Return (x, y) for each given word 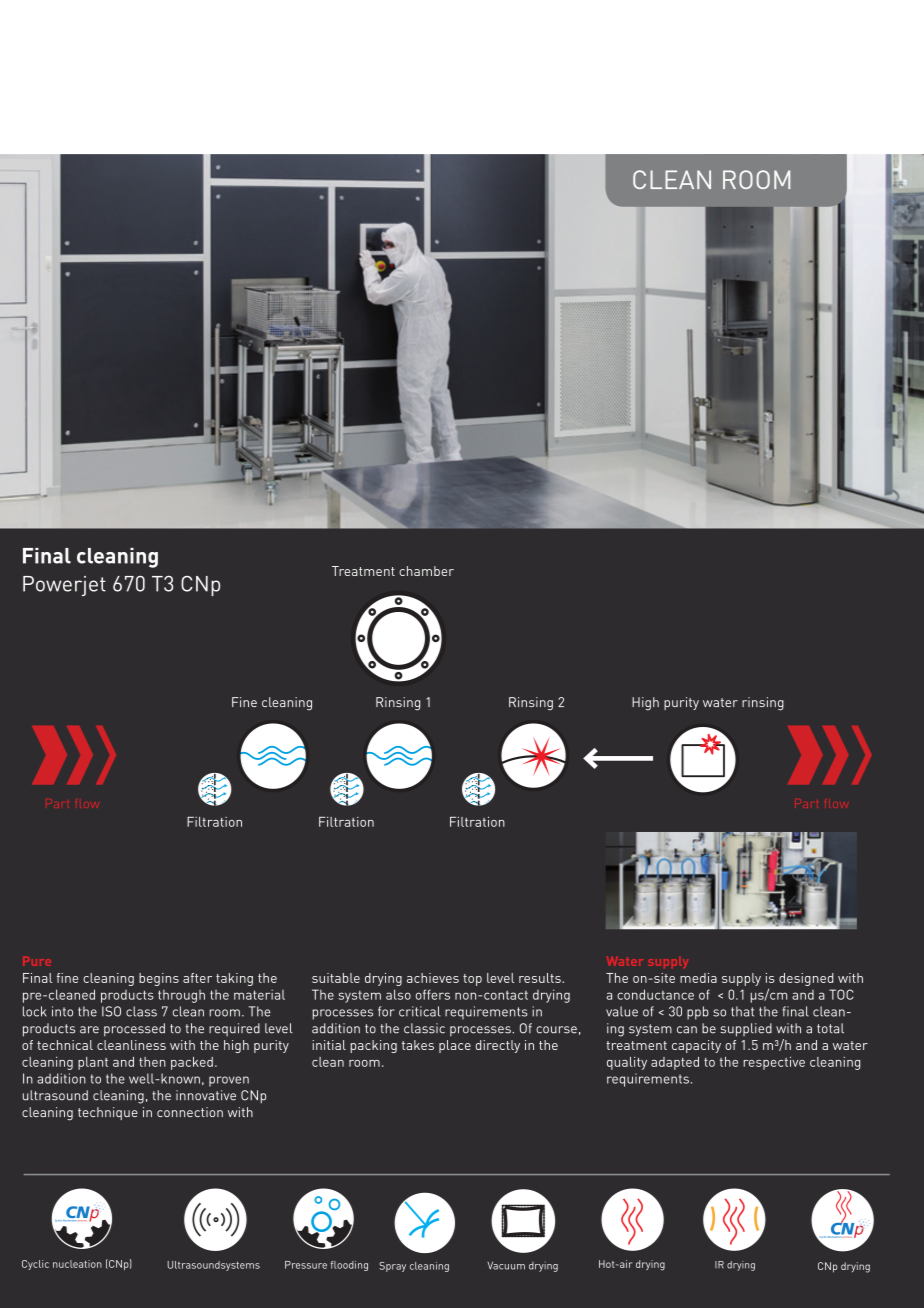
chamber (426, 571)
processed (134, 1030)
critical (419, 1011)
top (472, 980)
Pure (37, 961)
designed (806, 979)
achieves (433, 978)
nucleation (77, 1264)
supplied (746, 1030)
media (698, 978)
